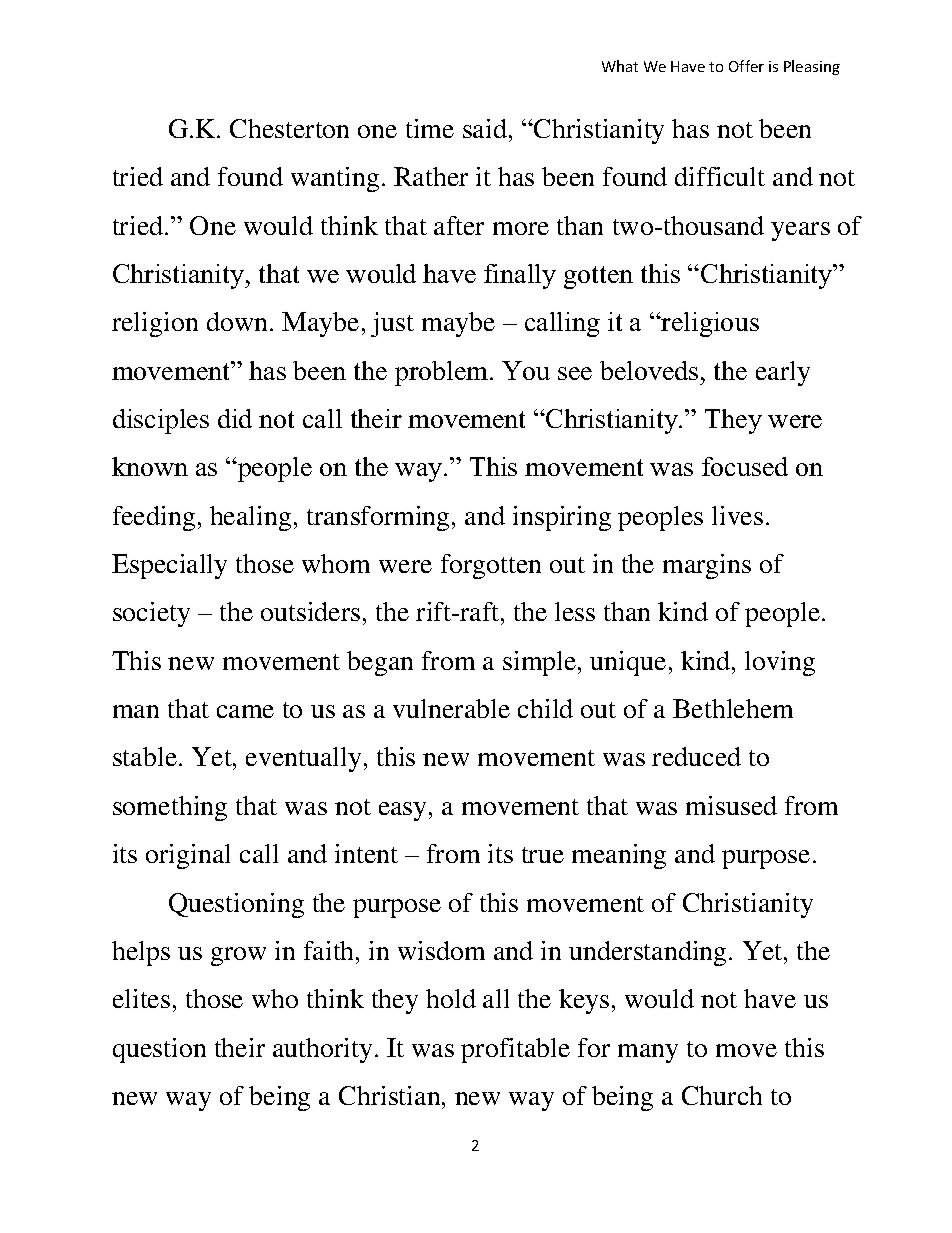 The width and height of the screenshot is (952, 1233). Describe the element at coordinates (707, 566) in the screenshot. I see `margins` at that location.
